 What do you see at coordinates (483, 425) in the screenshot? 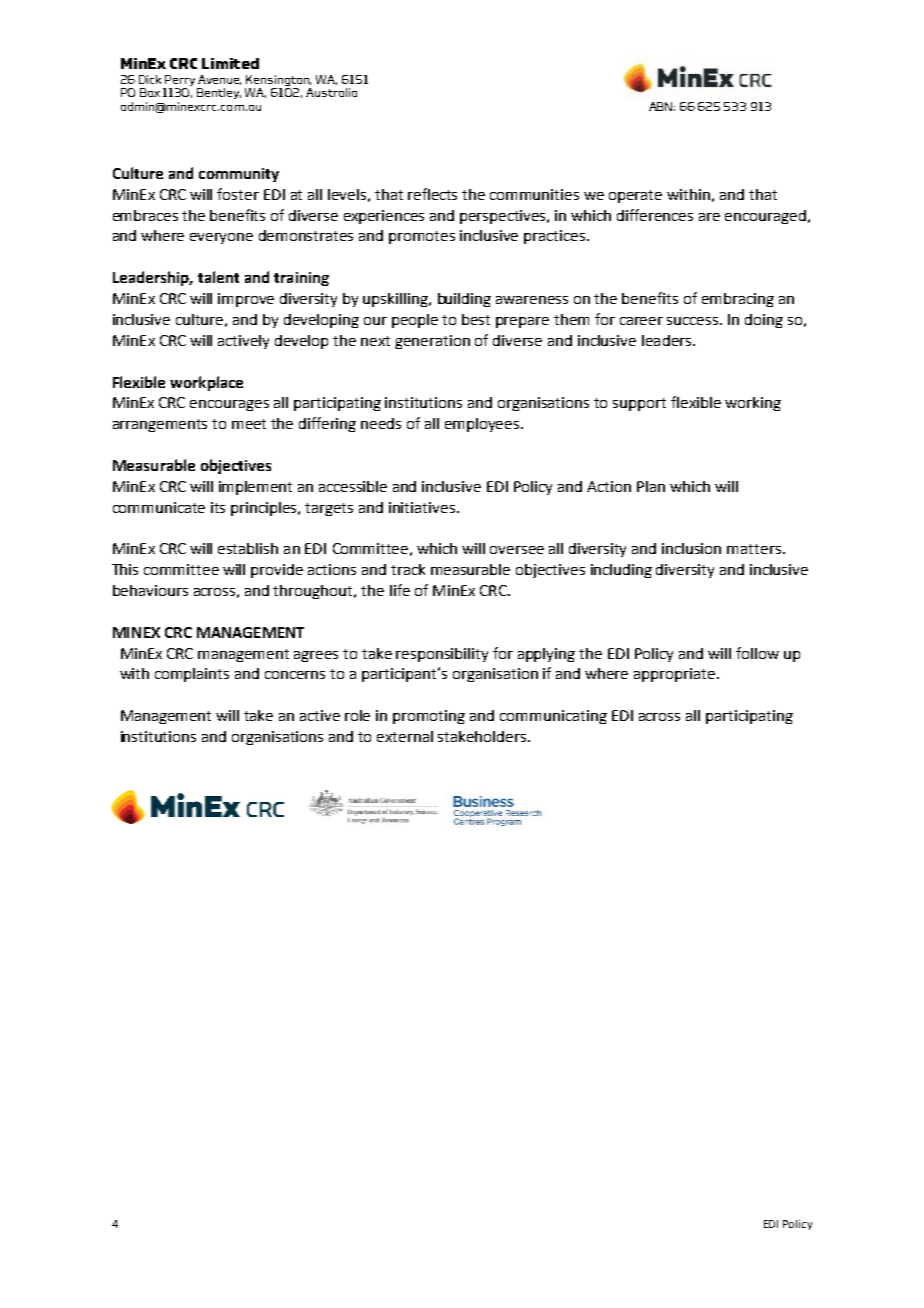
I see `employees` at bounding box center [483, 425].
